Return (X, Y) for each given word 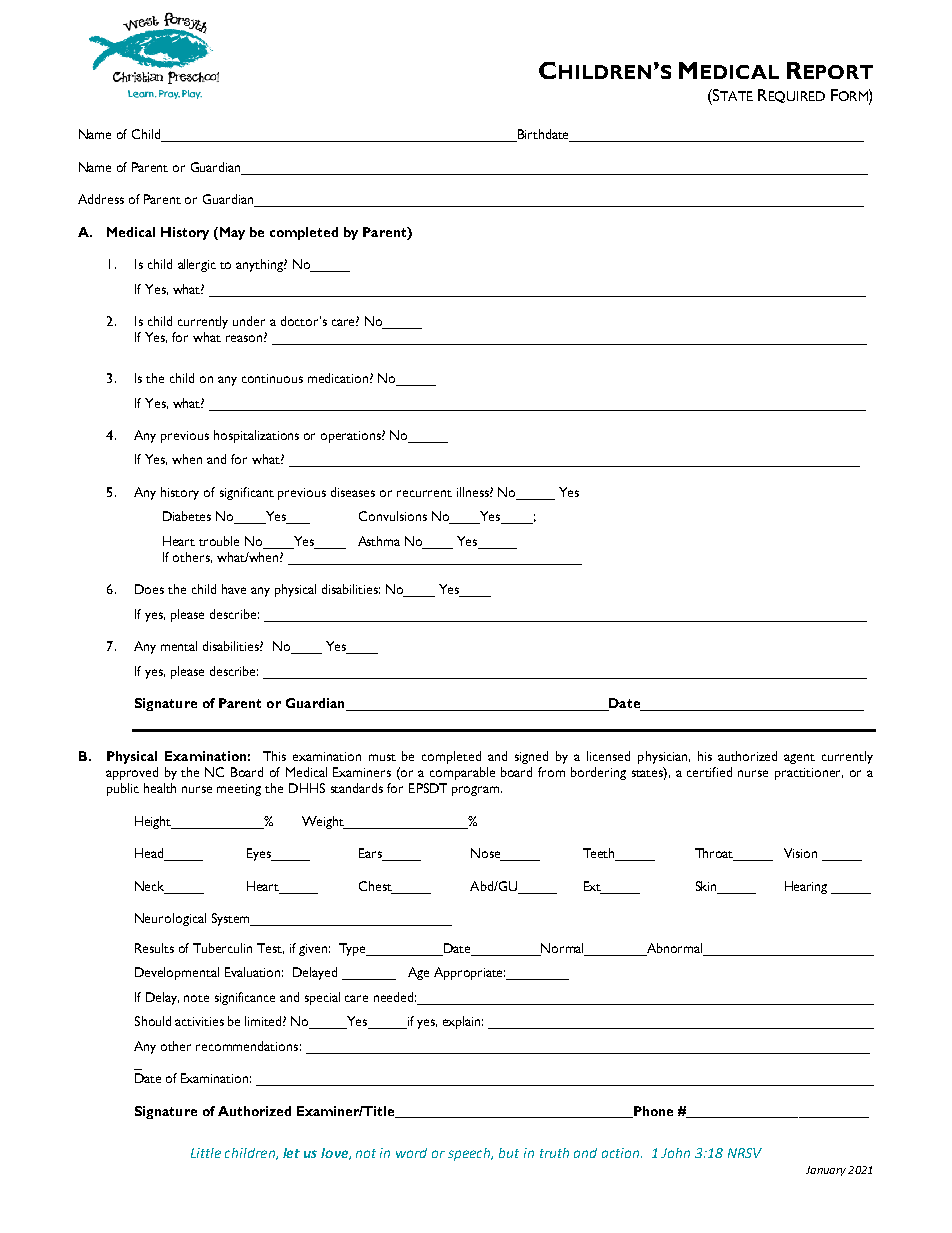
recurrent (424, 493)
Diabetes (187, 516)
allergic (197, 265)
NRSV (745, 1153)
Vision (800, 853)
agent (799, 759)
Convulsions (393, 516)
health (160, 788)
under (249, 321)
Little (206, 1153)
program (477, 791)
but (509, 1153)
